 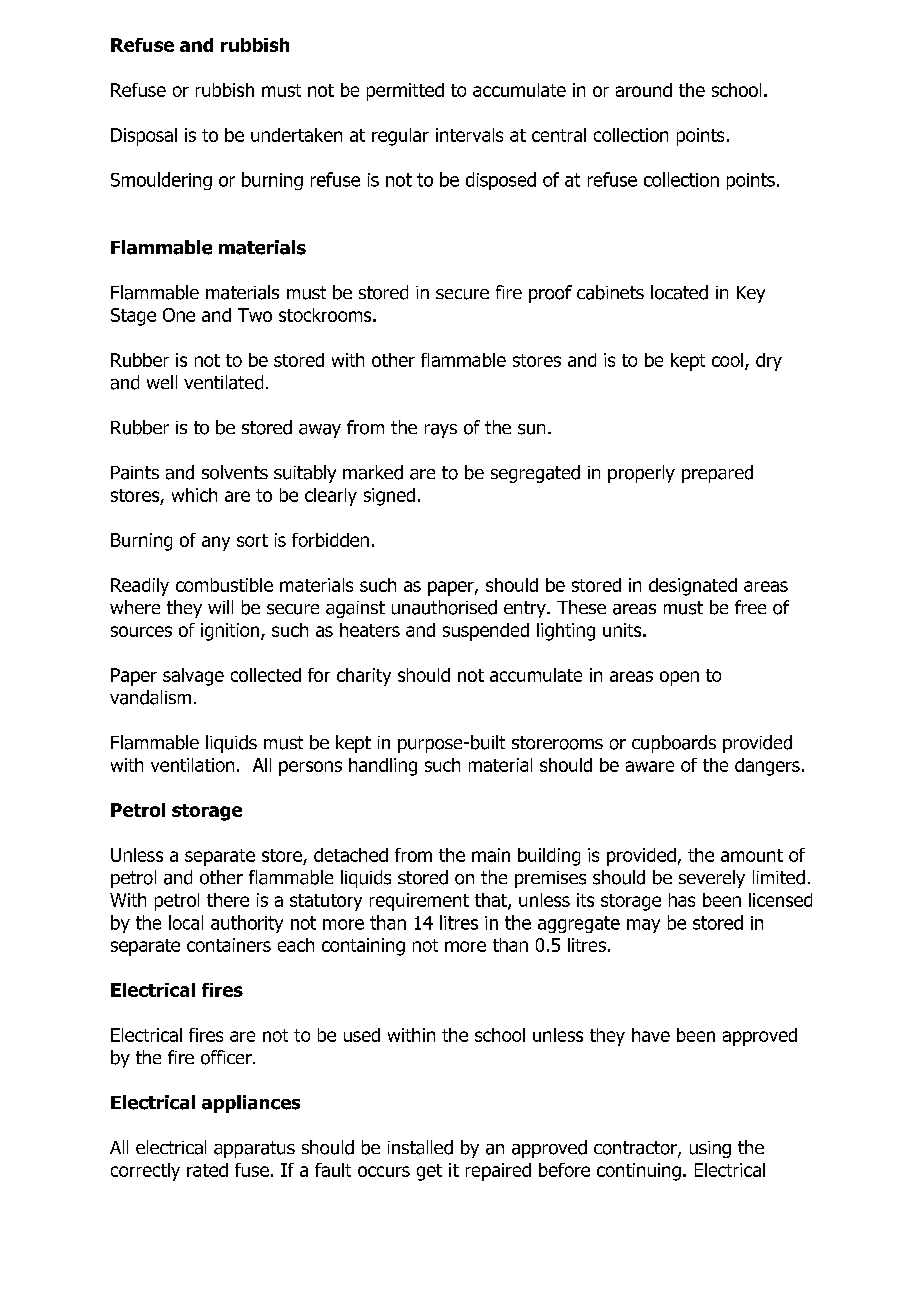 I want to click on rays, so click(x=441, y=431).
